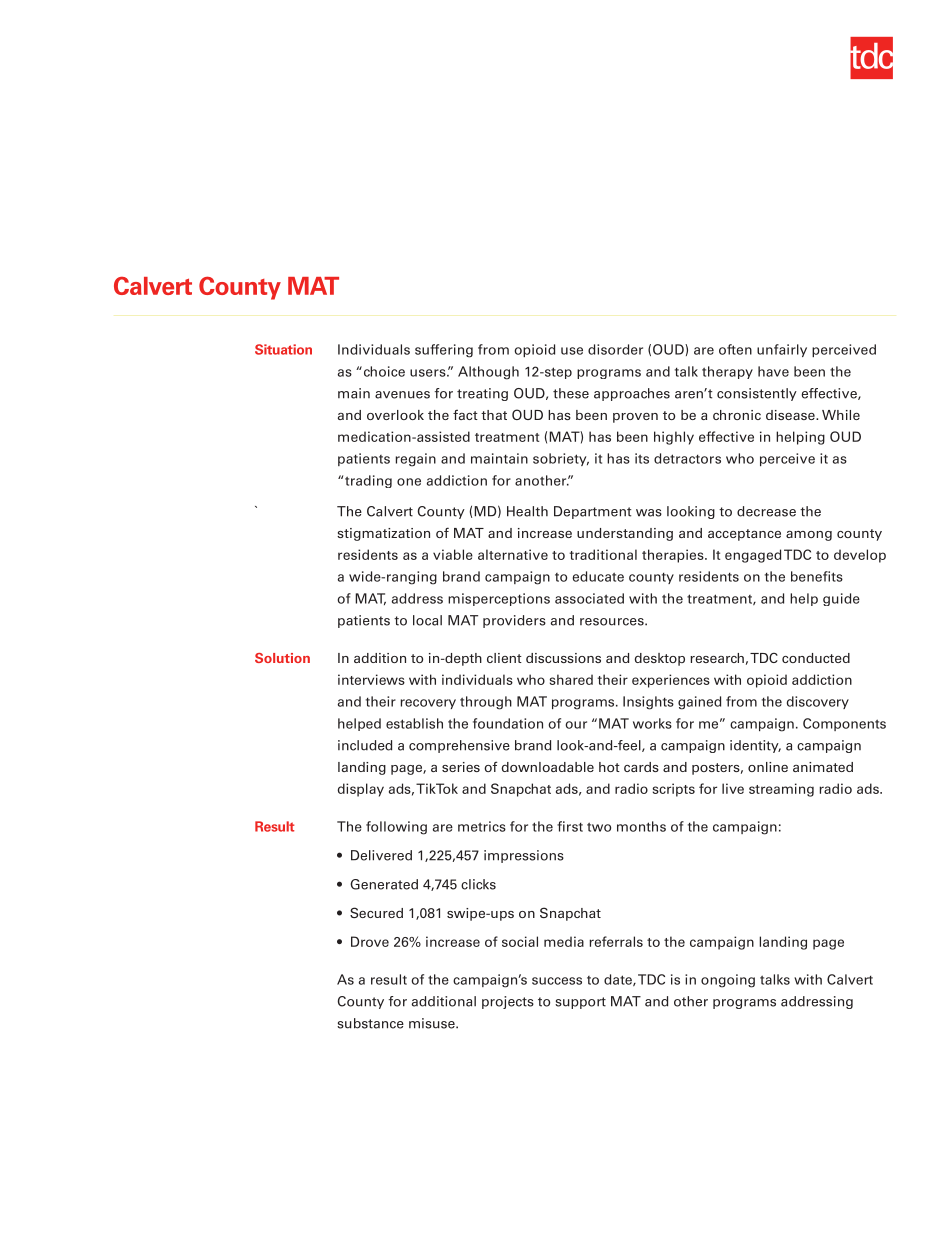 The image size is (952, 1233). I want to click on discovery, so click(818, 702).
